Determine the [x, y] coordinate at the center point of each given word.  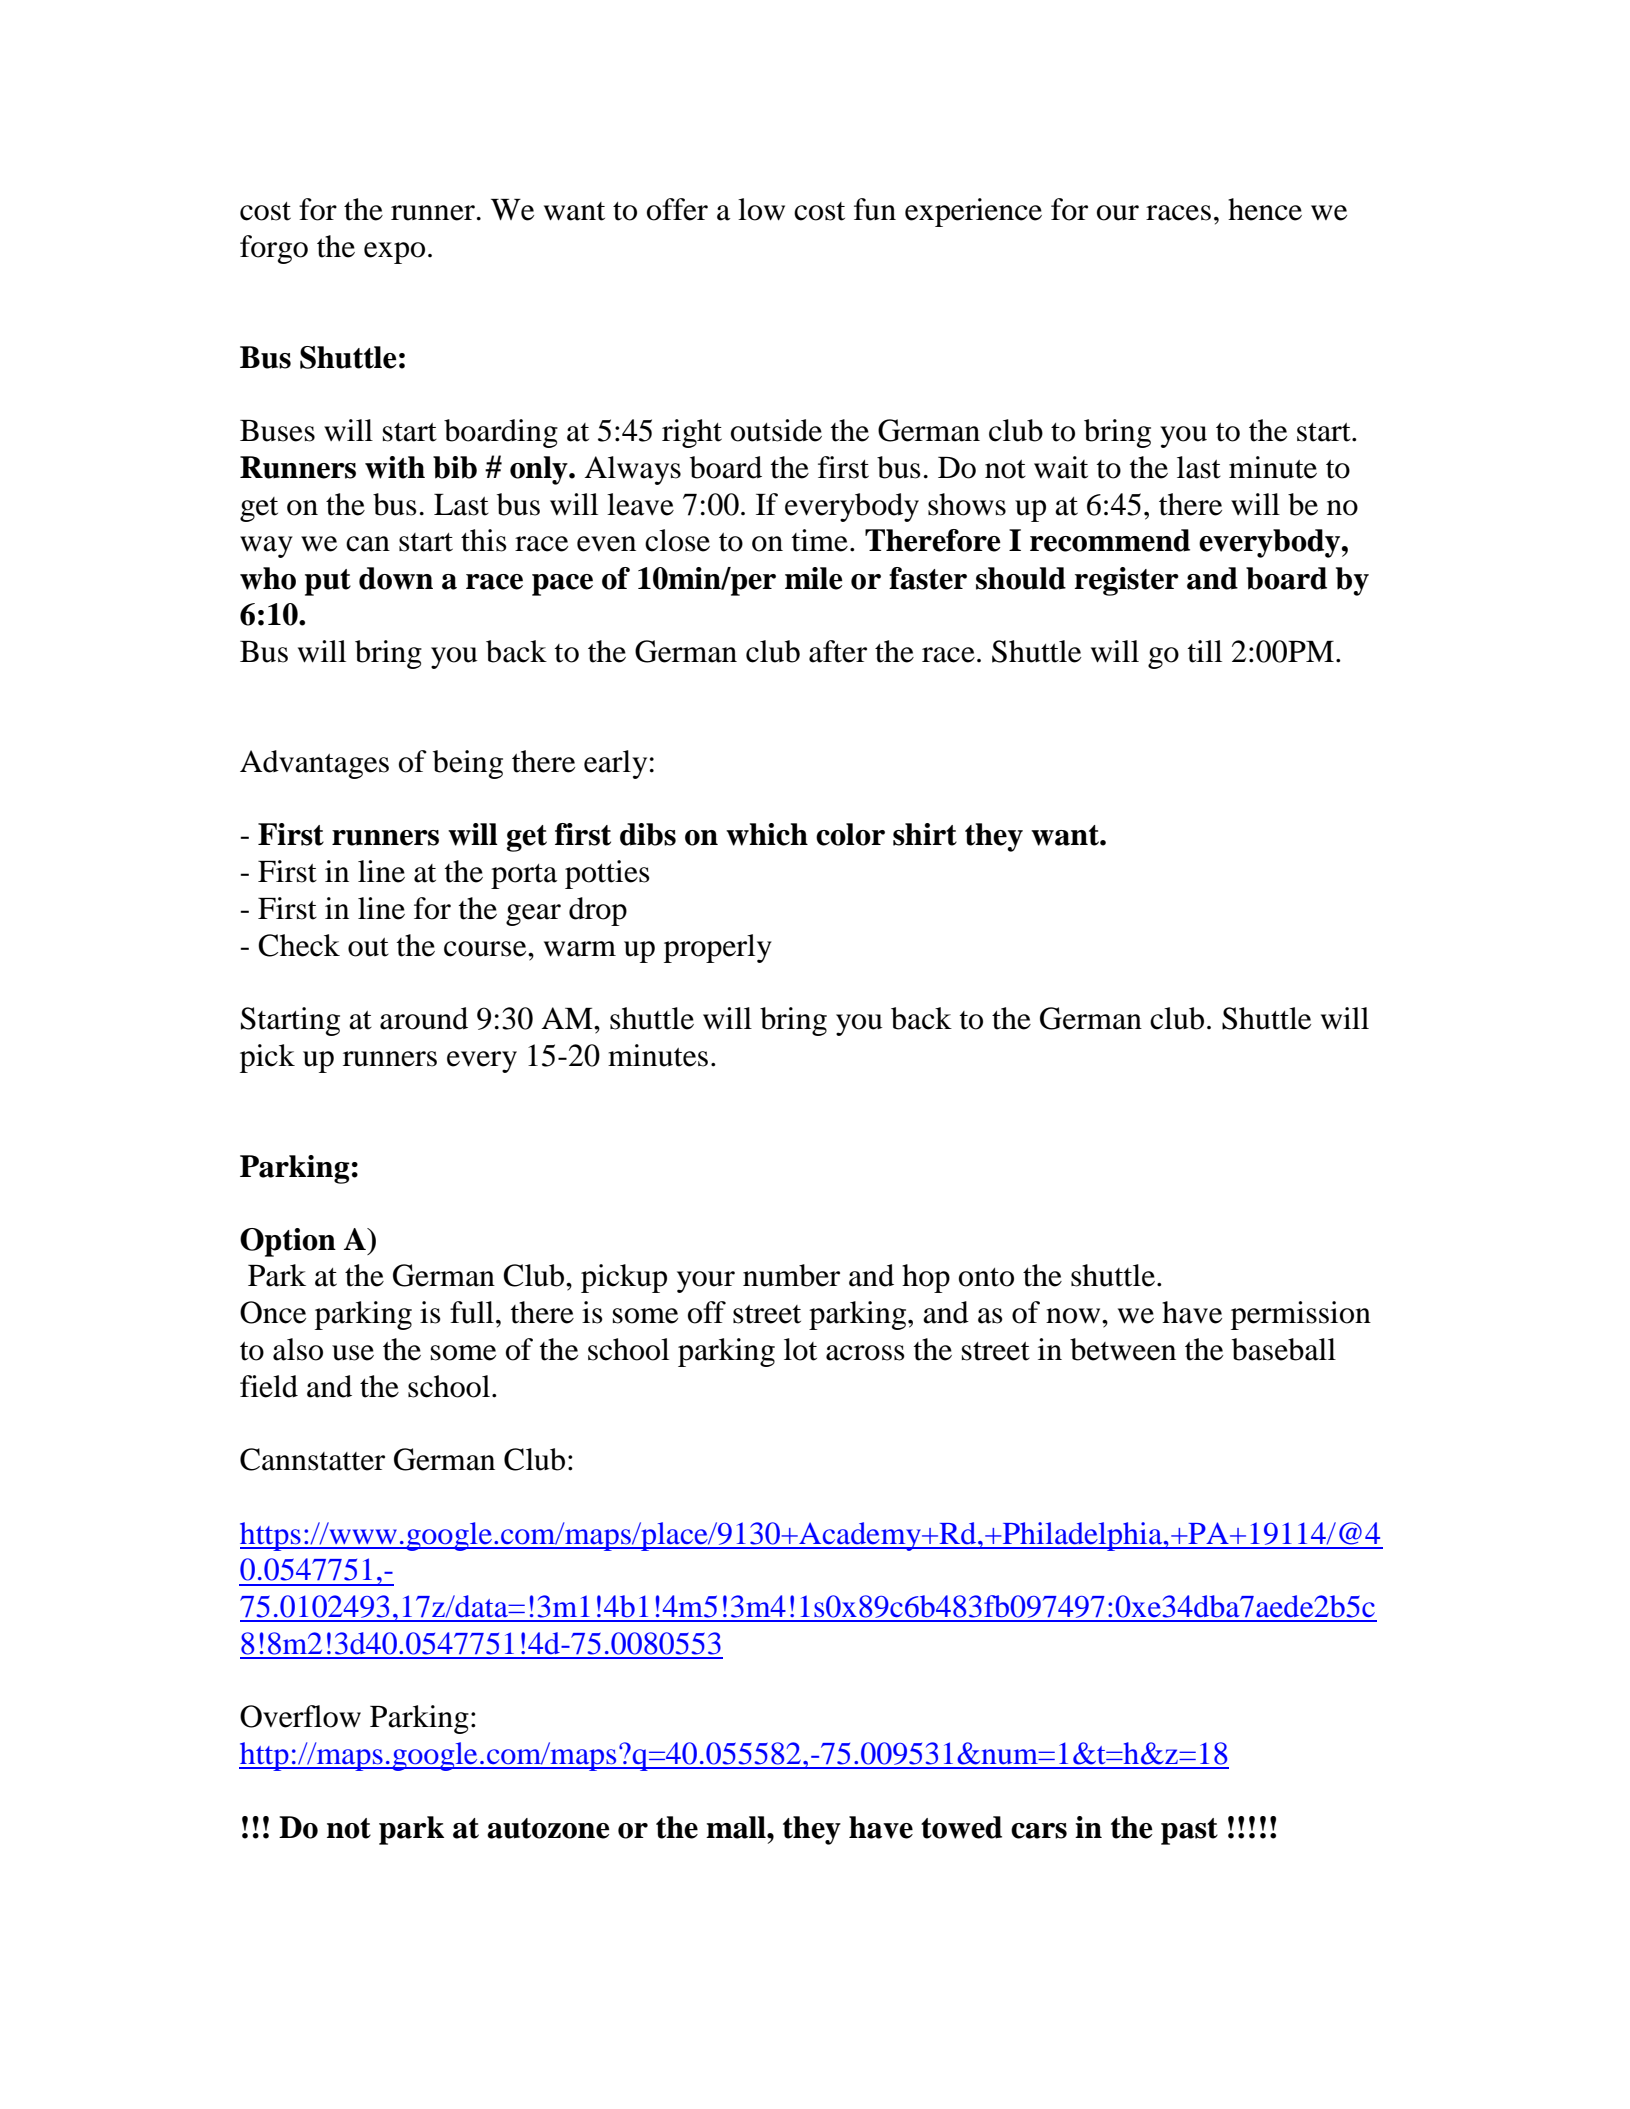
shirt [925, 834]
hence [1265, 209]
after [838, 651]
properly [718, 948]
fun [875, 209]
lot [800, 1349]
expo [394, 253]
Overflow [300, 1716]
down [396, 578]
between [1123, 1349]
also [298, 1349]
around [424, 1018]
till [1205, 651]
